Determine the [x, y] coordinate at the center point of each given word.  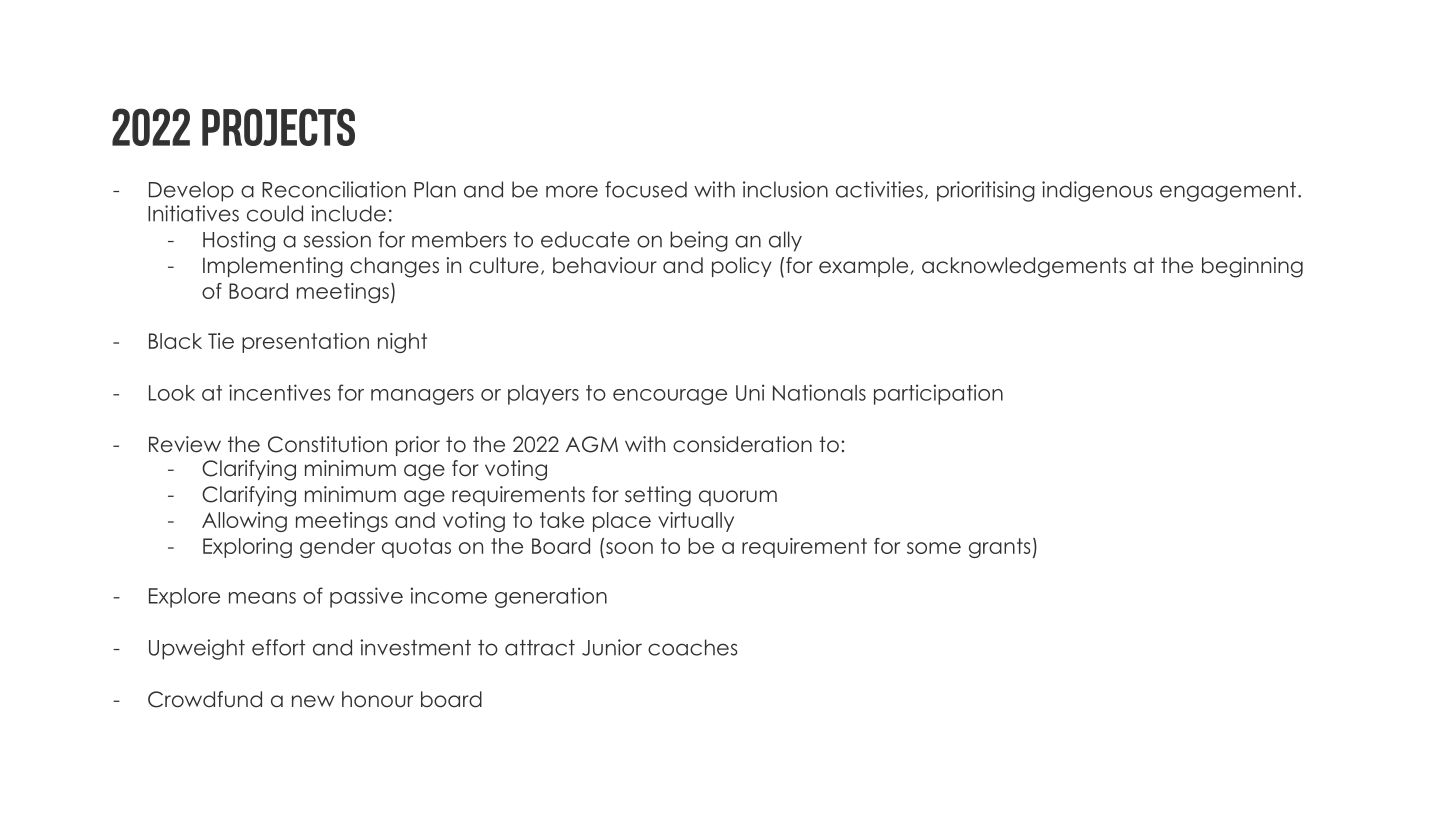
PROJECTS [278, 127]
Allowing [244, 522]
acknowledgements [1024, 267]
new [313, 701]
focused [646, 189]
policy [742, 267]
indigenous [1097, 191]
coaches [692, 647]
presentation [305, 343]
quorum [738, 498]
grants [1000, 548]
